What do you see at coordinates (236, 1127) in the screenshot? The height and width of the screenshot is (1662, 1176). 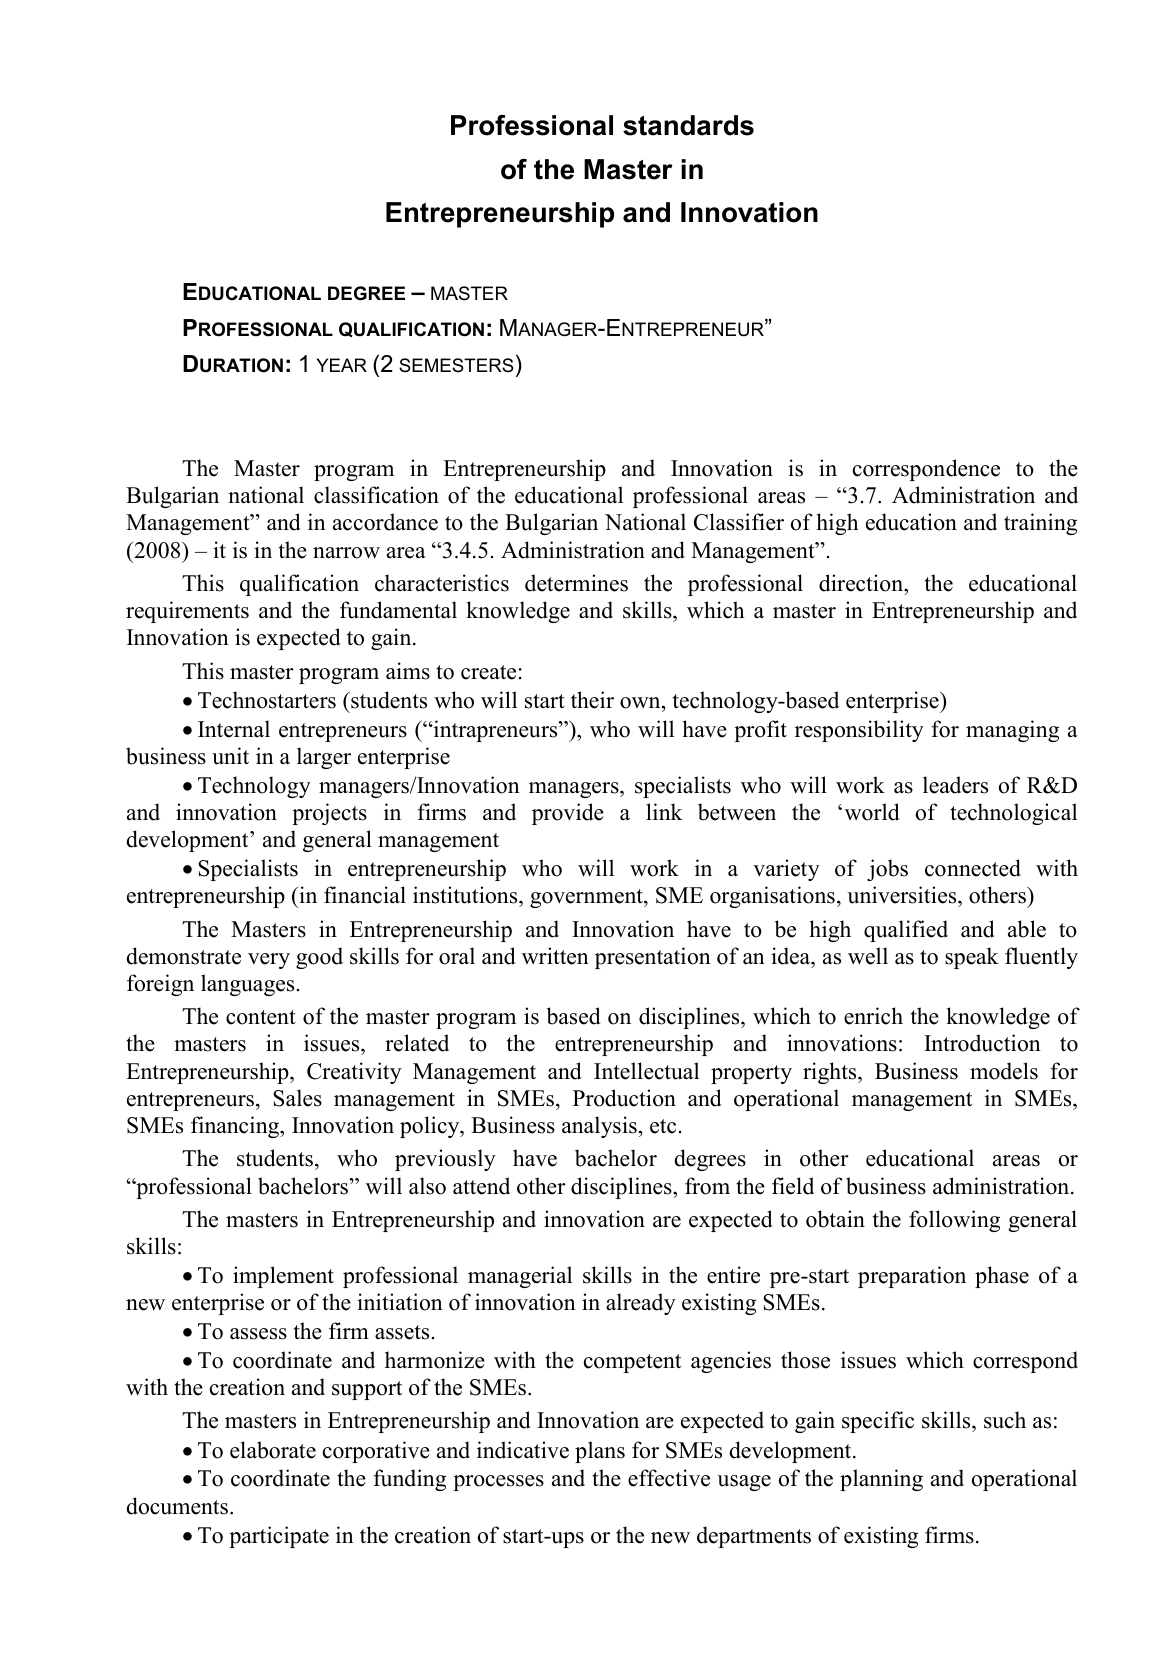 I see `financing` at bounding box center [236, 1127].
